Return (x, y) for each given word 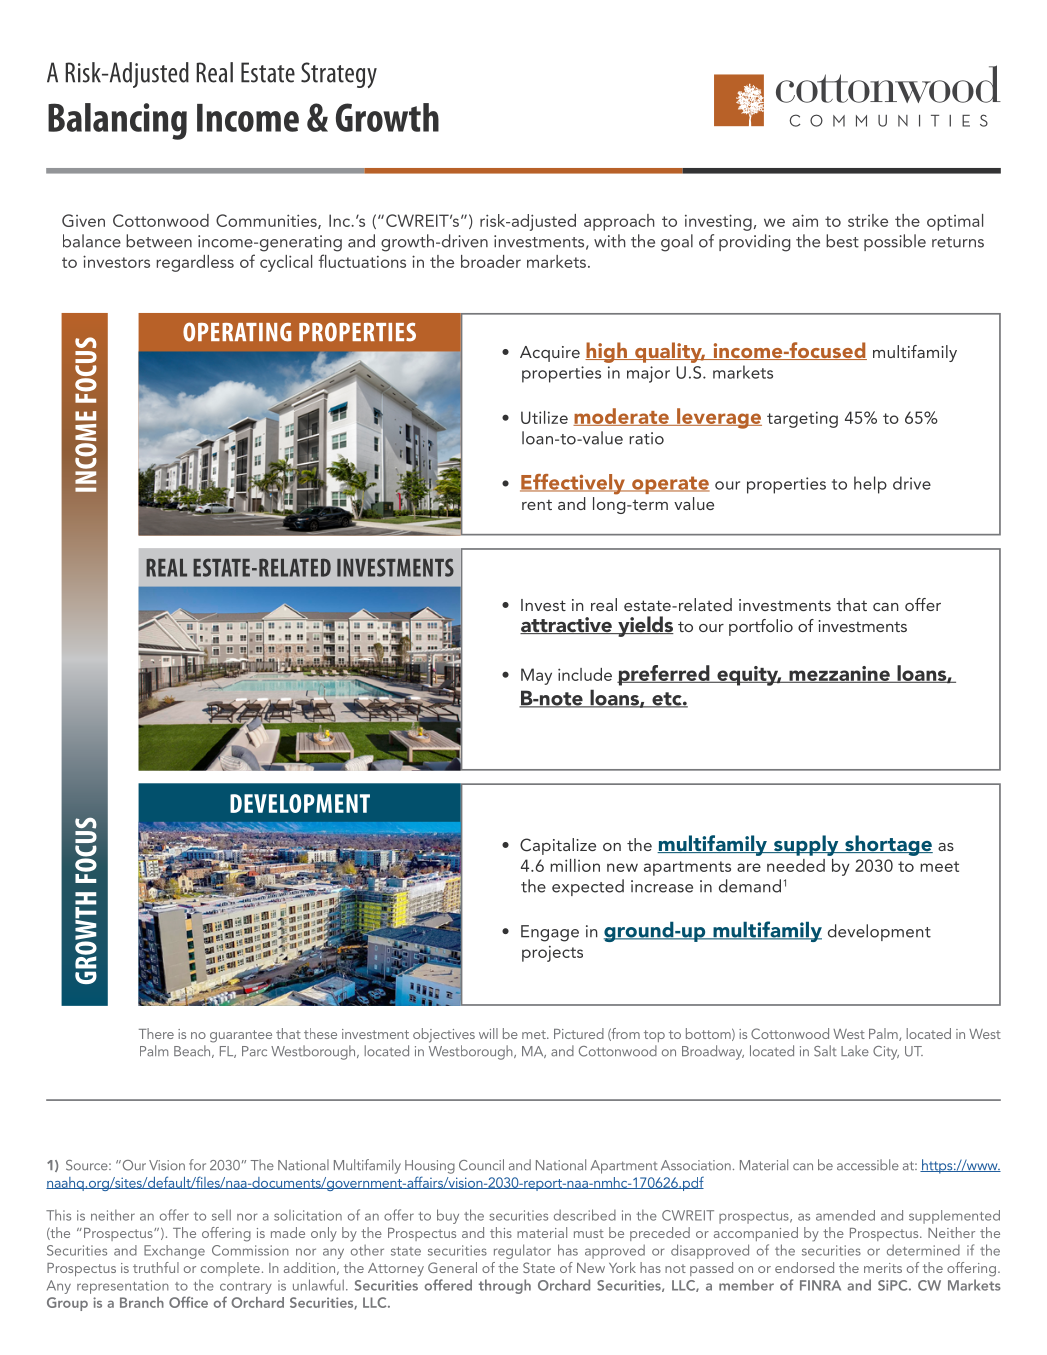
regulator (522, 1251)
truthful (156, 1267)
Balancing (117, 121)
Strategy (339, 75)
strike (868, 220)
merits (883, 1268)
